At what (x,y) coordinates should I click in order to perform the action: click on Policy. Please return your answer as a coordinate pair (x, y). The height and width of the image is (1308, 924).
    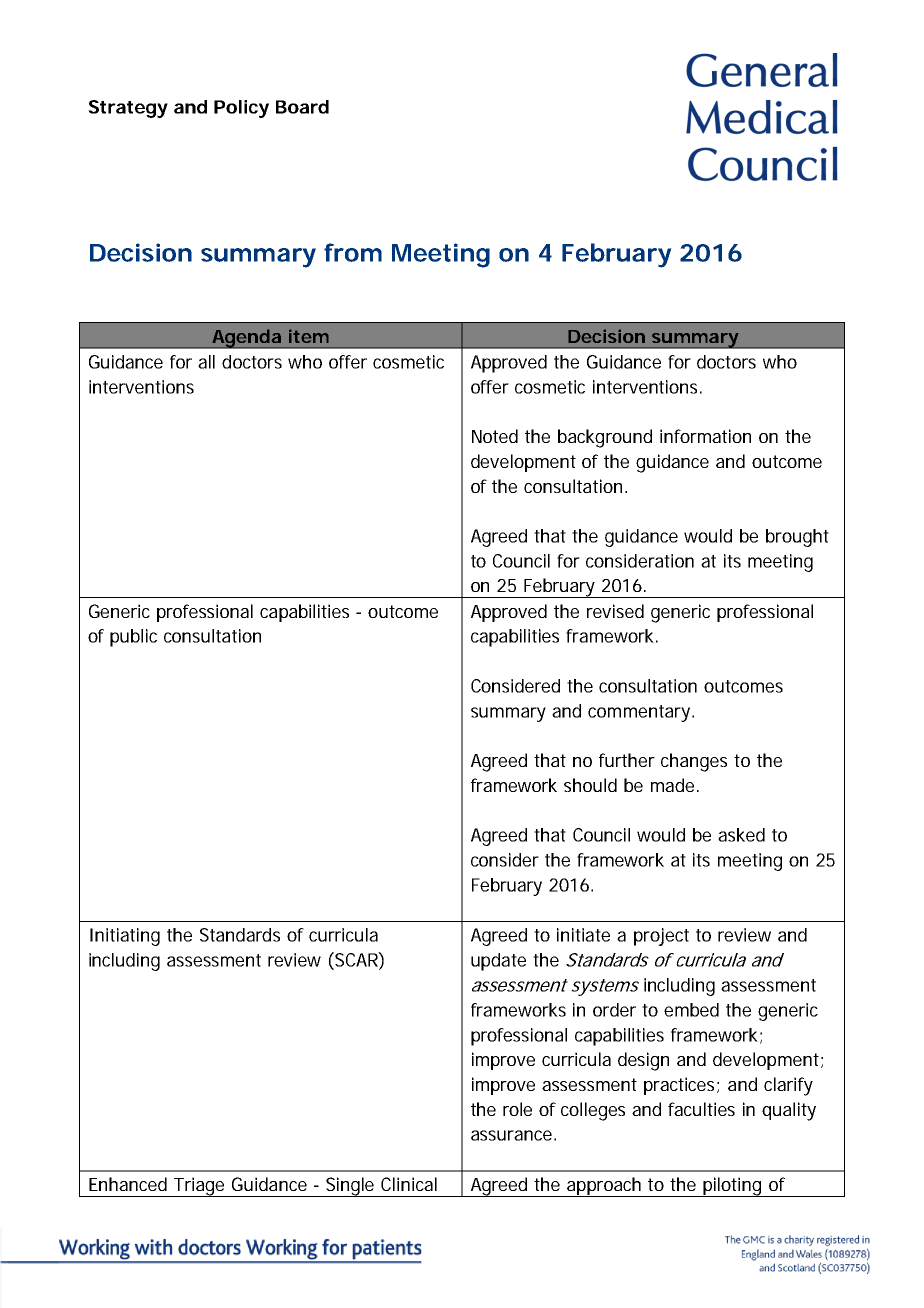
    Looking at the image, I should click on (241, 109).
